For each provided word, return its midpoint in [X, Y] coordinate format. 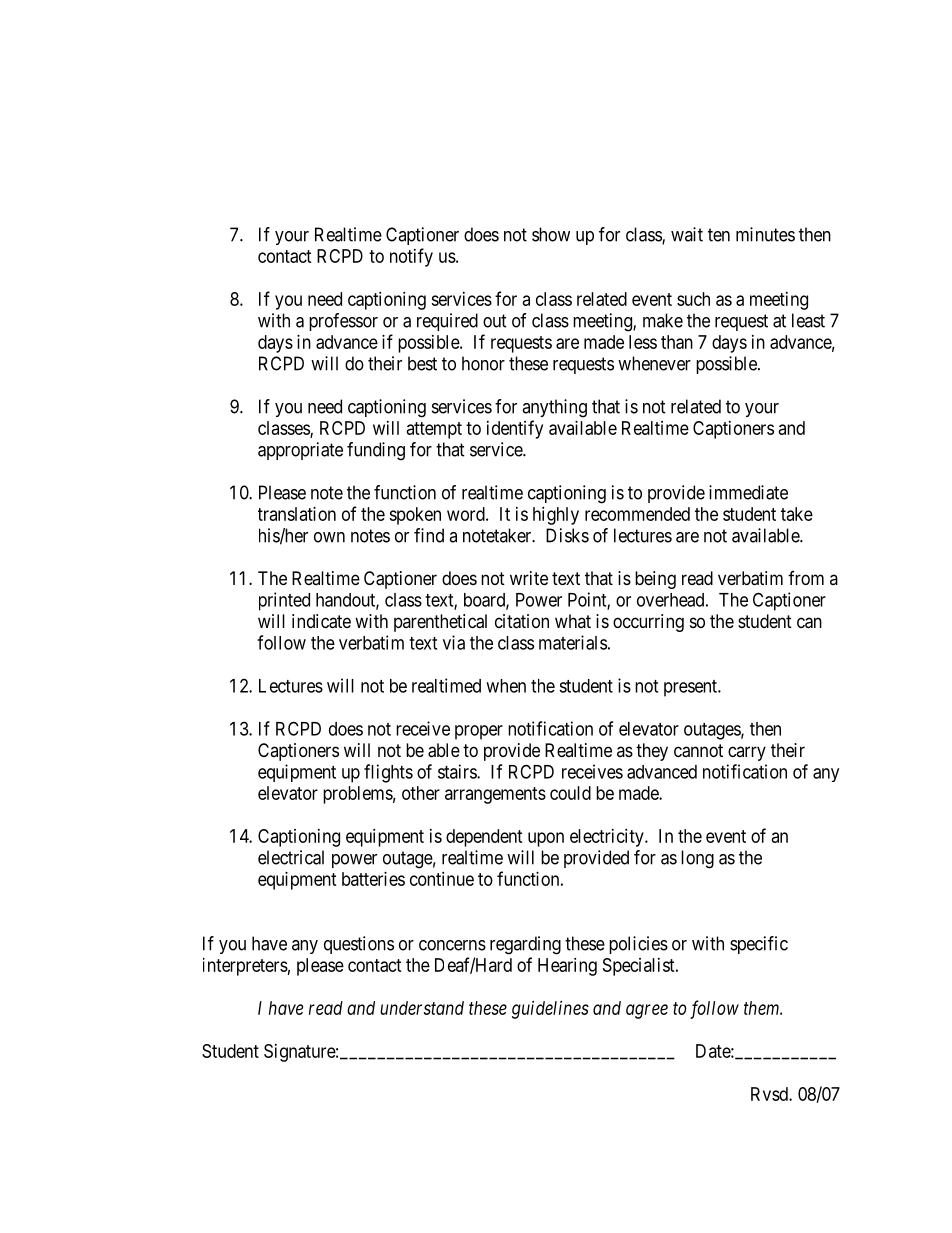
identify [515, 429]
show [551, 234]
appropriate [300, 451]
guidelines [550, 1010]
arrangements [495, 795]
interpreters [245, 967]
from [806, 578]
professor [343, 322]
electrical [291, 857]
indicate [321, 621]
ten [719, 235]
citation [522, 621]
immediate [748, 492]
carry [747, 753]
